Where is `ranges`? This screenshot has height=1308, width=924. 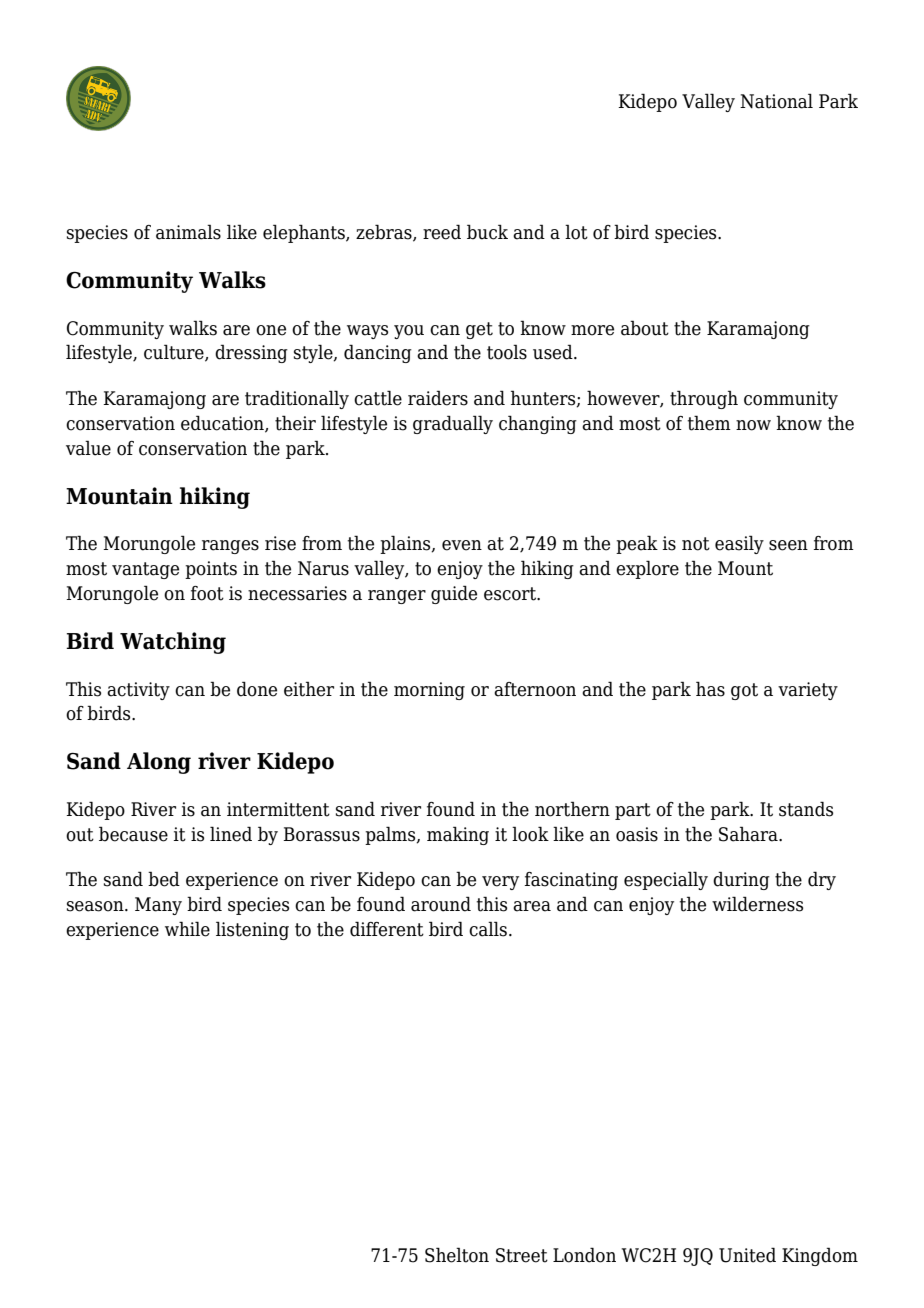
ranges is located at coordinates (230, 547).
